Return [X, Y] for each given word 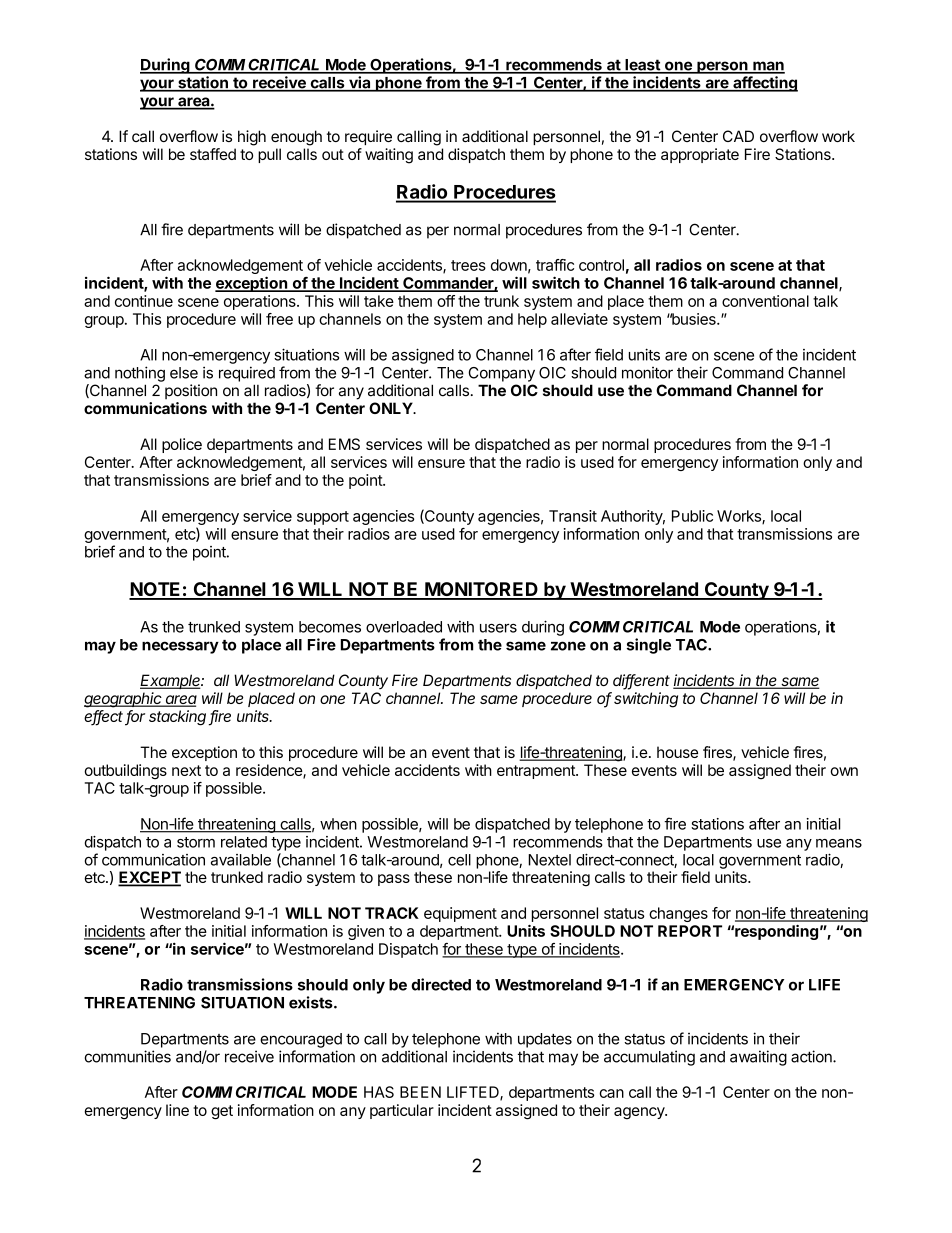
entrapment [537, 772]
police [182, 445]
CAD [738, 136]
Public [692, 516]
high [252, 138]
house [677, 752]
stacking [179, 718]
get [222, 1112]
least [642, 66]
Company [502, 374]
